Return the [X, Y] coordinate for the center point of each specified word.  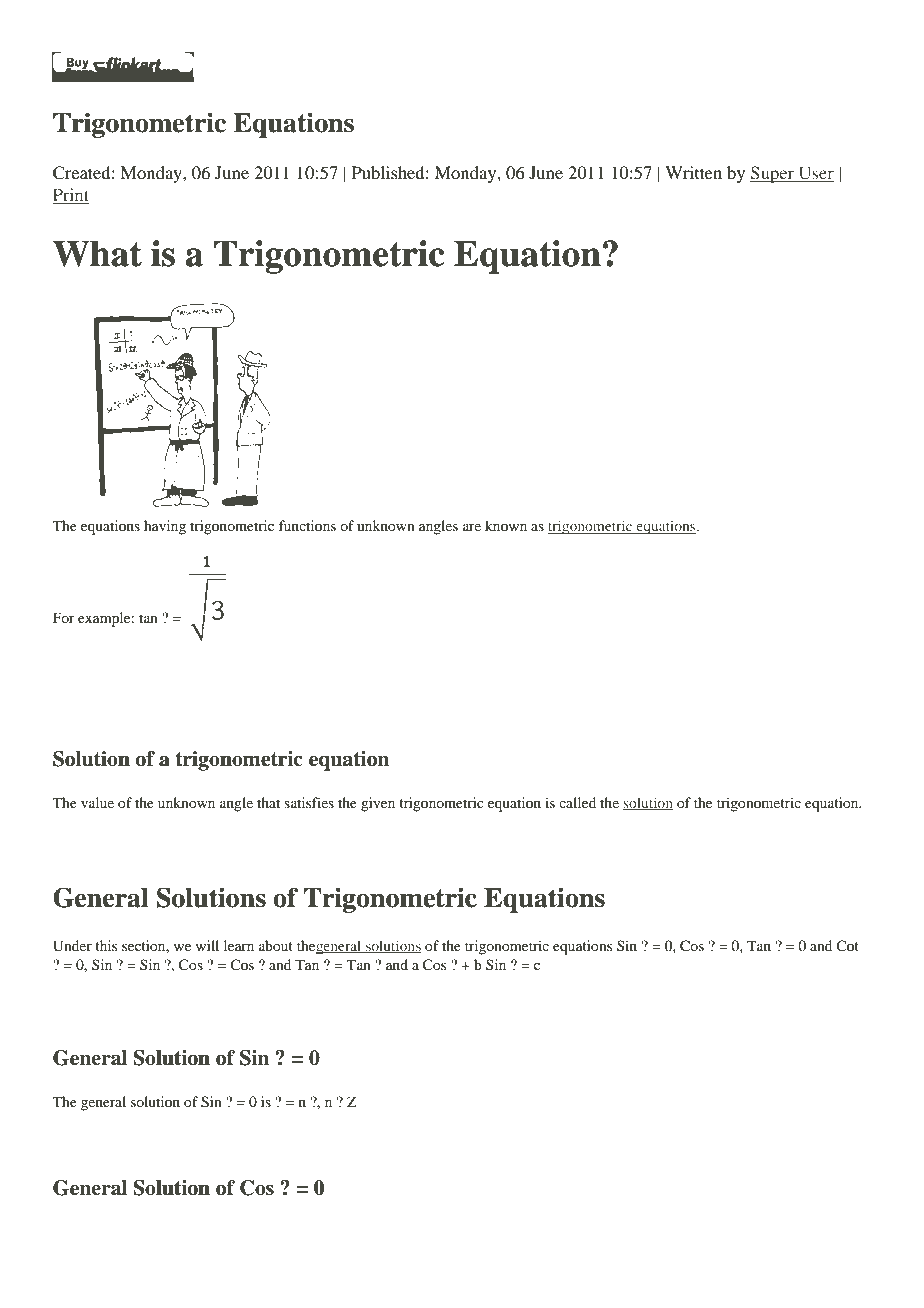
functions [307, 525]
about [276, 945]
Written [693, 172]
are [472, 527]
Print [71, 196]
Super [773, 174]
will [207, 945]
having [165, 527]
